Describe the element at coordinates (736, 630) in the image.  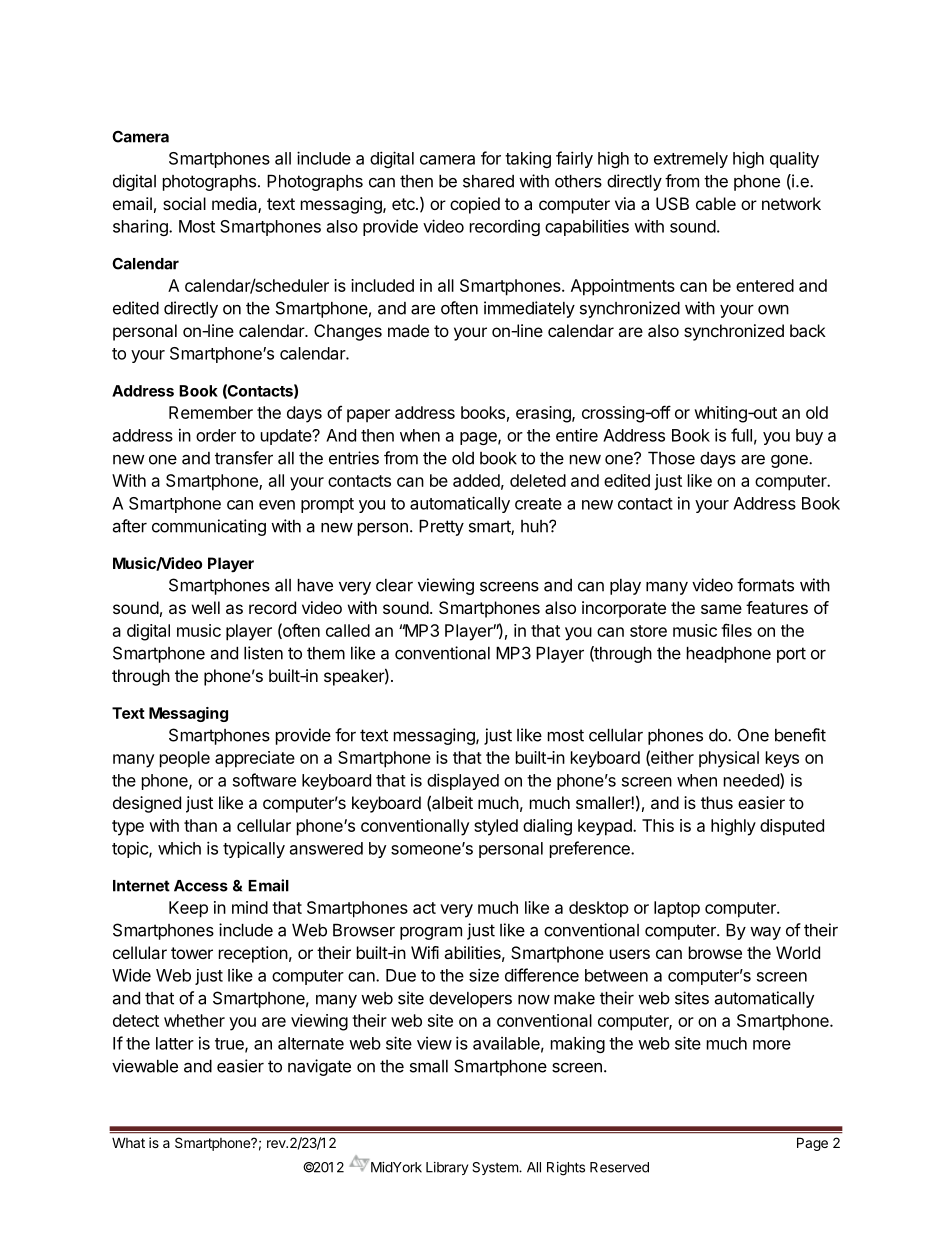
I see `files` at that location.
